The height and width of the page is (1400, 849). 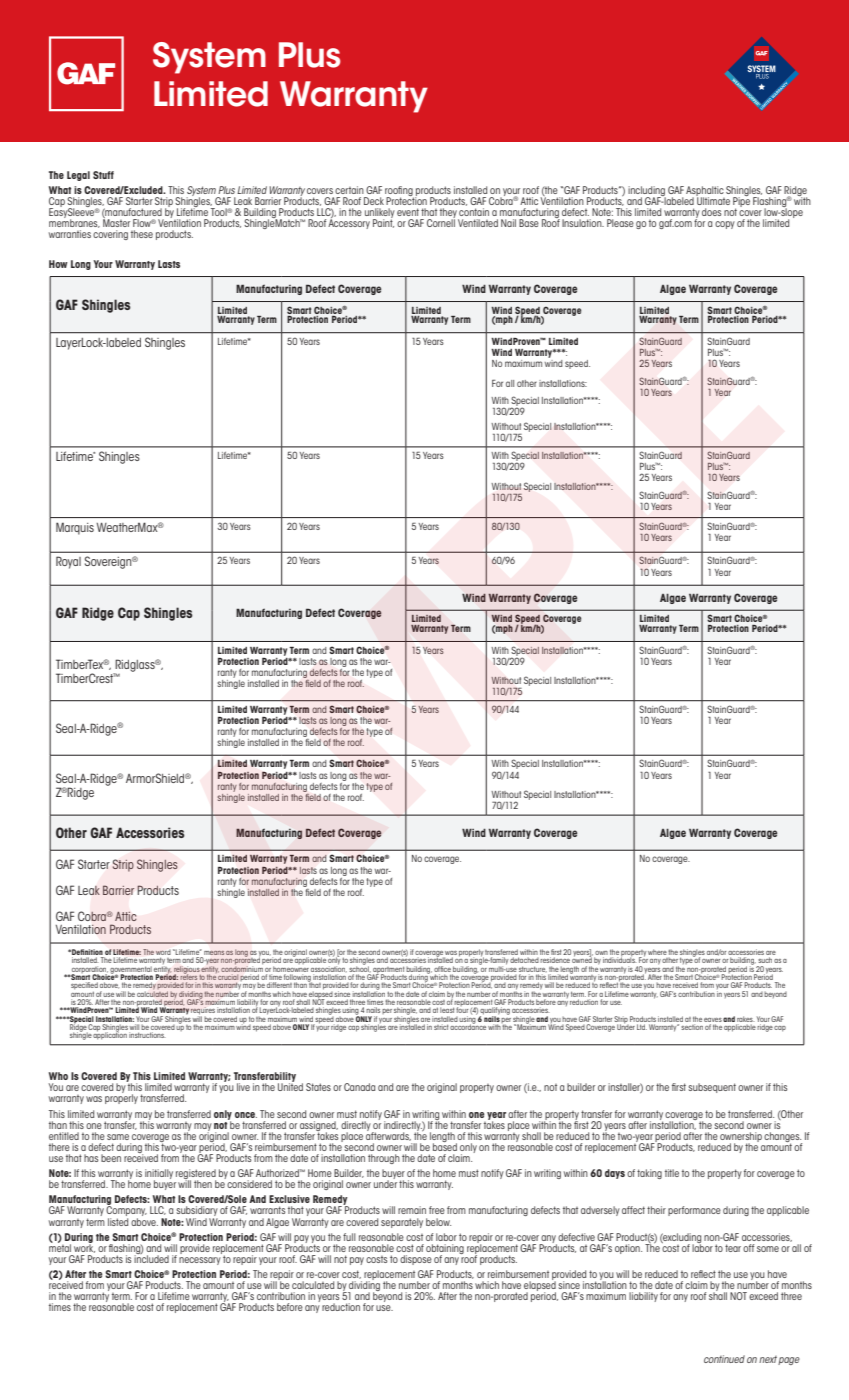 I want to click on detached, so click(x=524, y=960).
